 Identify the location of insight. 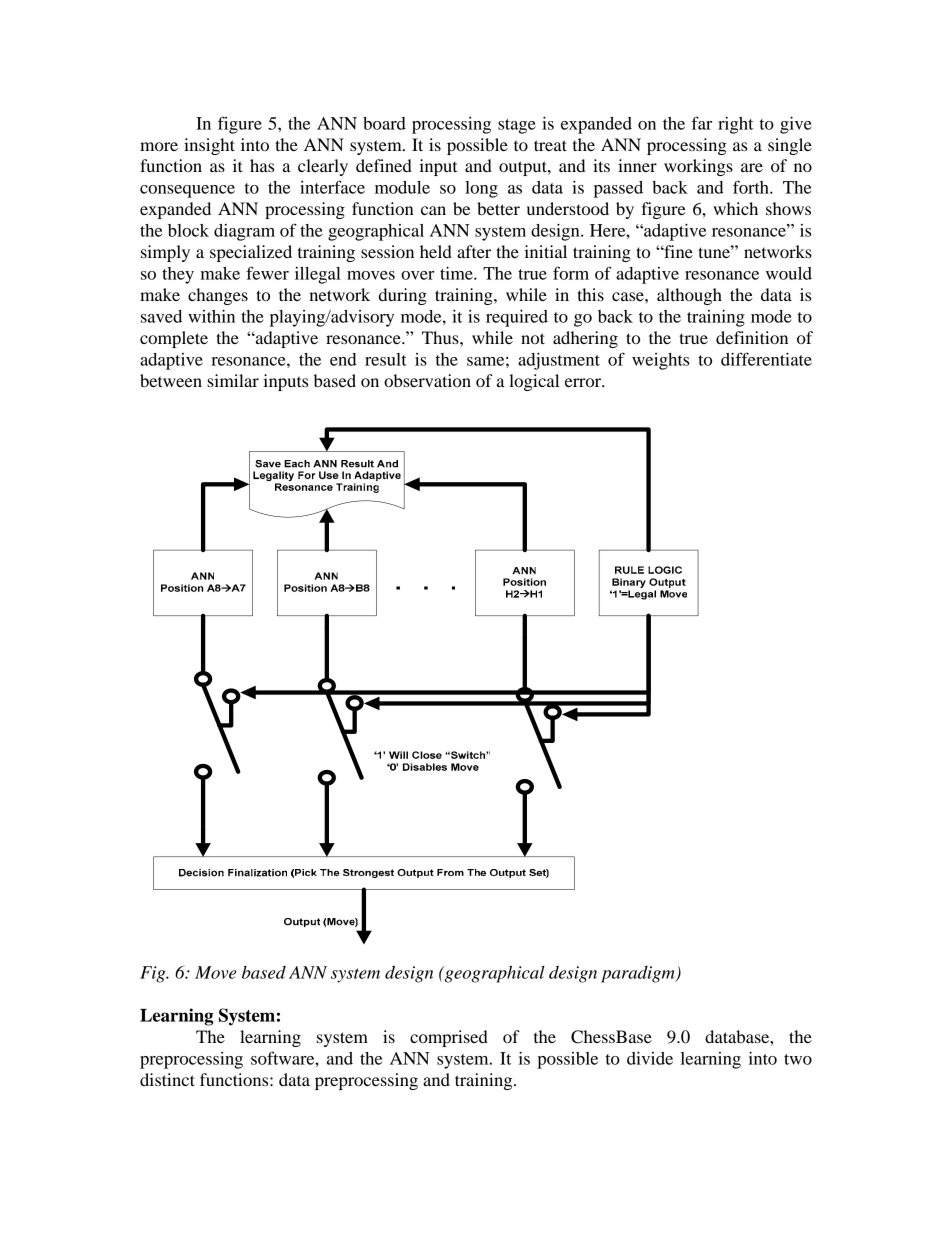
(209, 146).
